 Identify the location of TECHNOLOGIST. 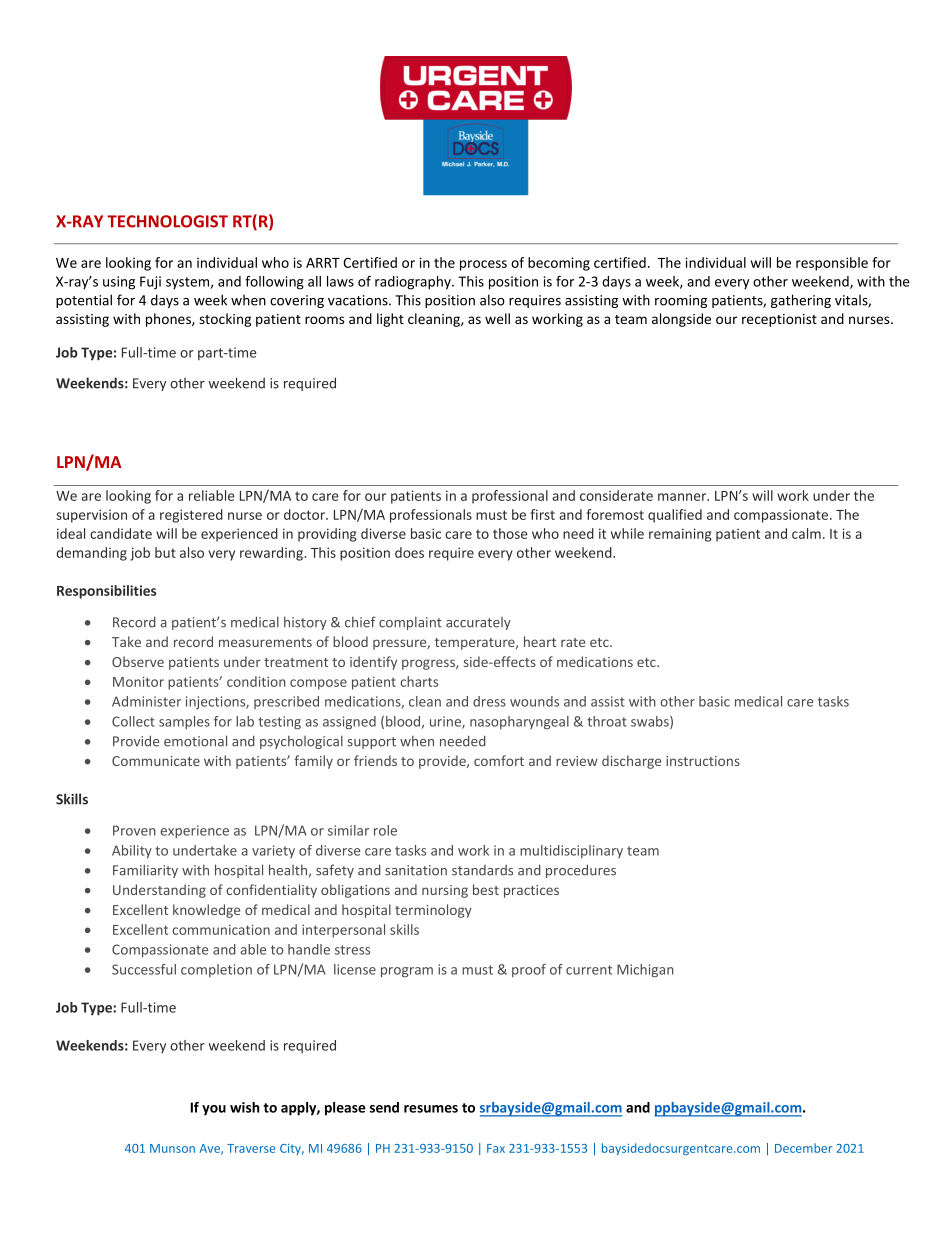
(167, 221).
